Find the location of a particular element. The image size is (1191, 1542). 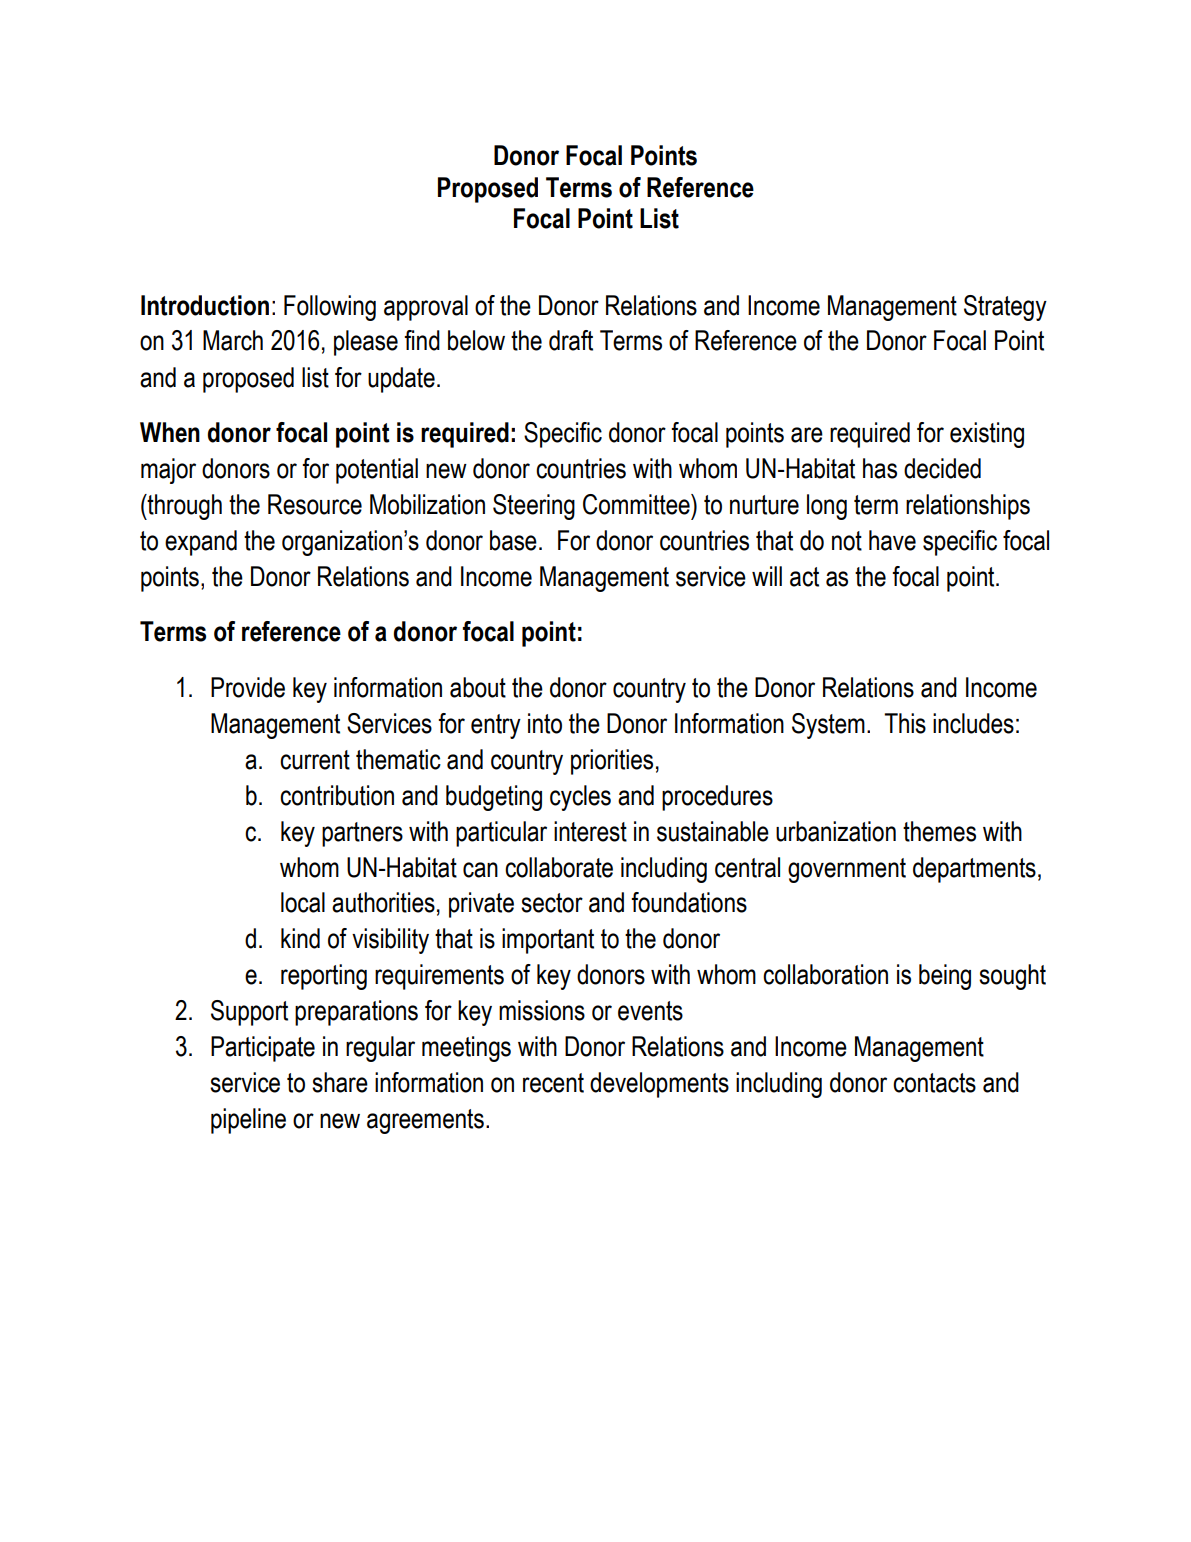

partners is located at coordinates (362, 834).
